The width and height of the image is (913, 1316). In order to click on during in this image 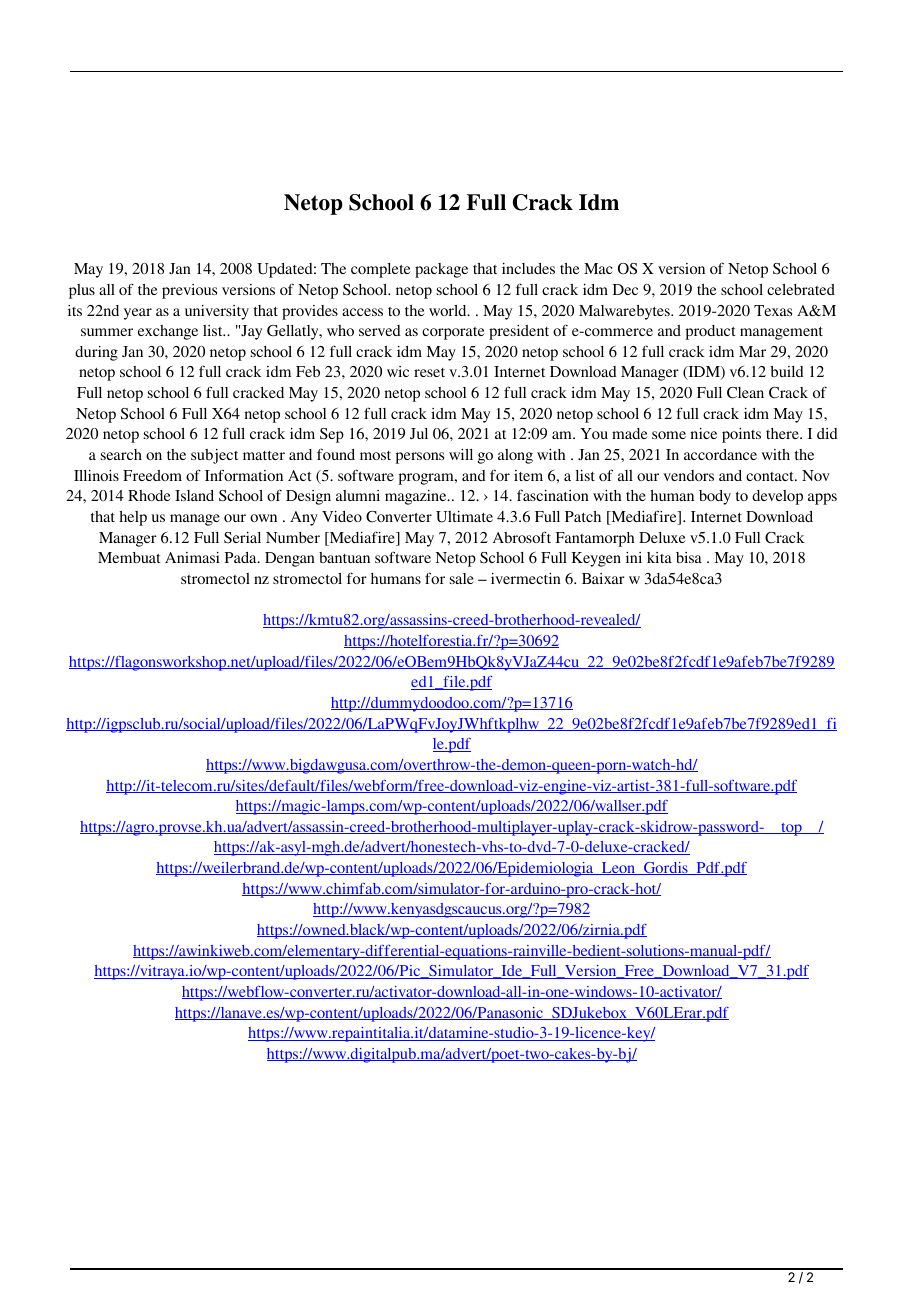, I will do `click(96, 353)`.
